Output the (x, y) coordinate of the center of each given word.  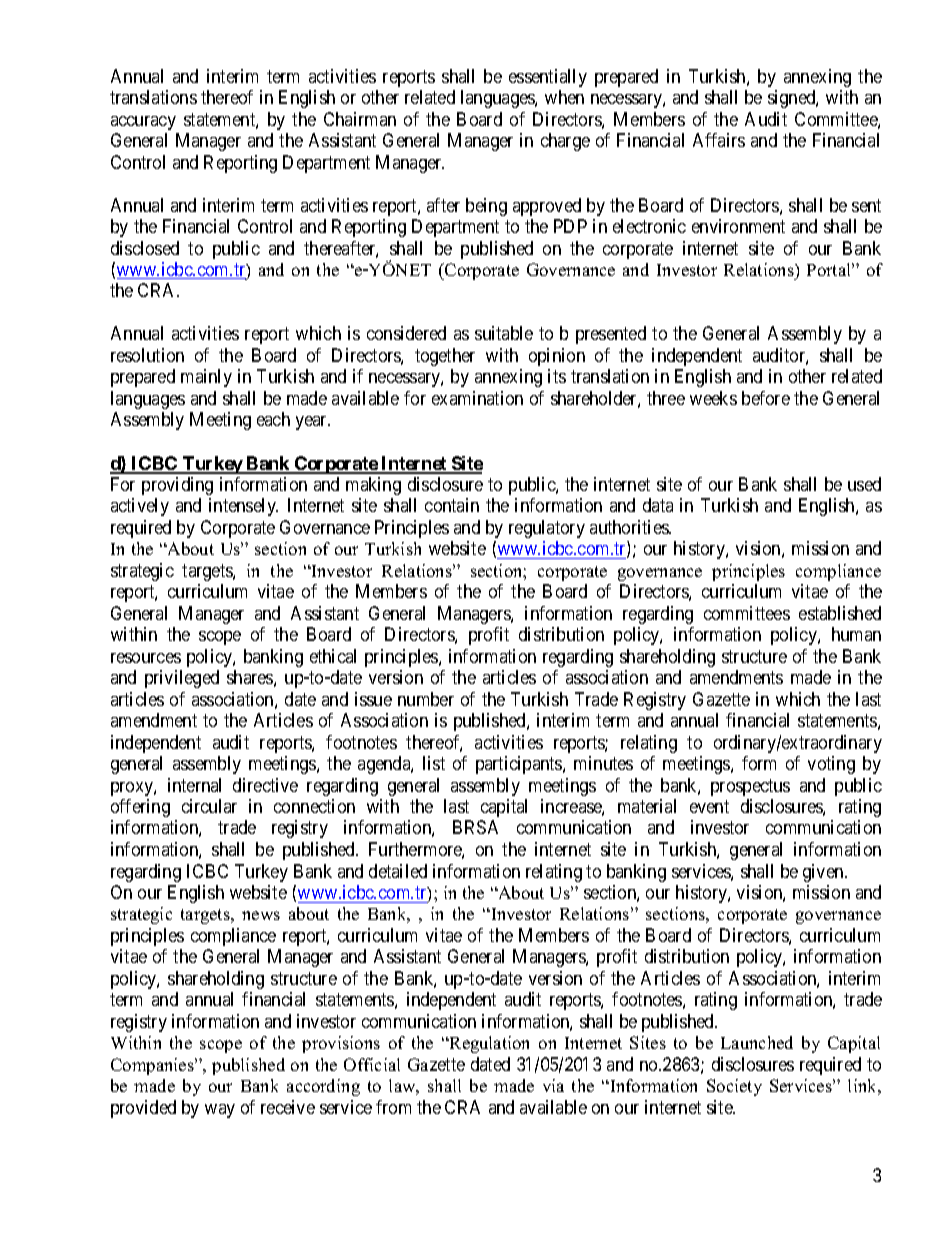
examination (477, 398)
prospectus (750, 787)
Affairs (719, 140)
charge (565, 142)
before (766, 398)
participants (520, 765)
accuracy (143, 123)
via (553, 1085)
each (273, 419)
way (220, 1111)
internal (194, 785)
